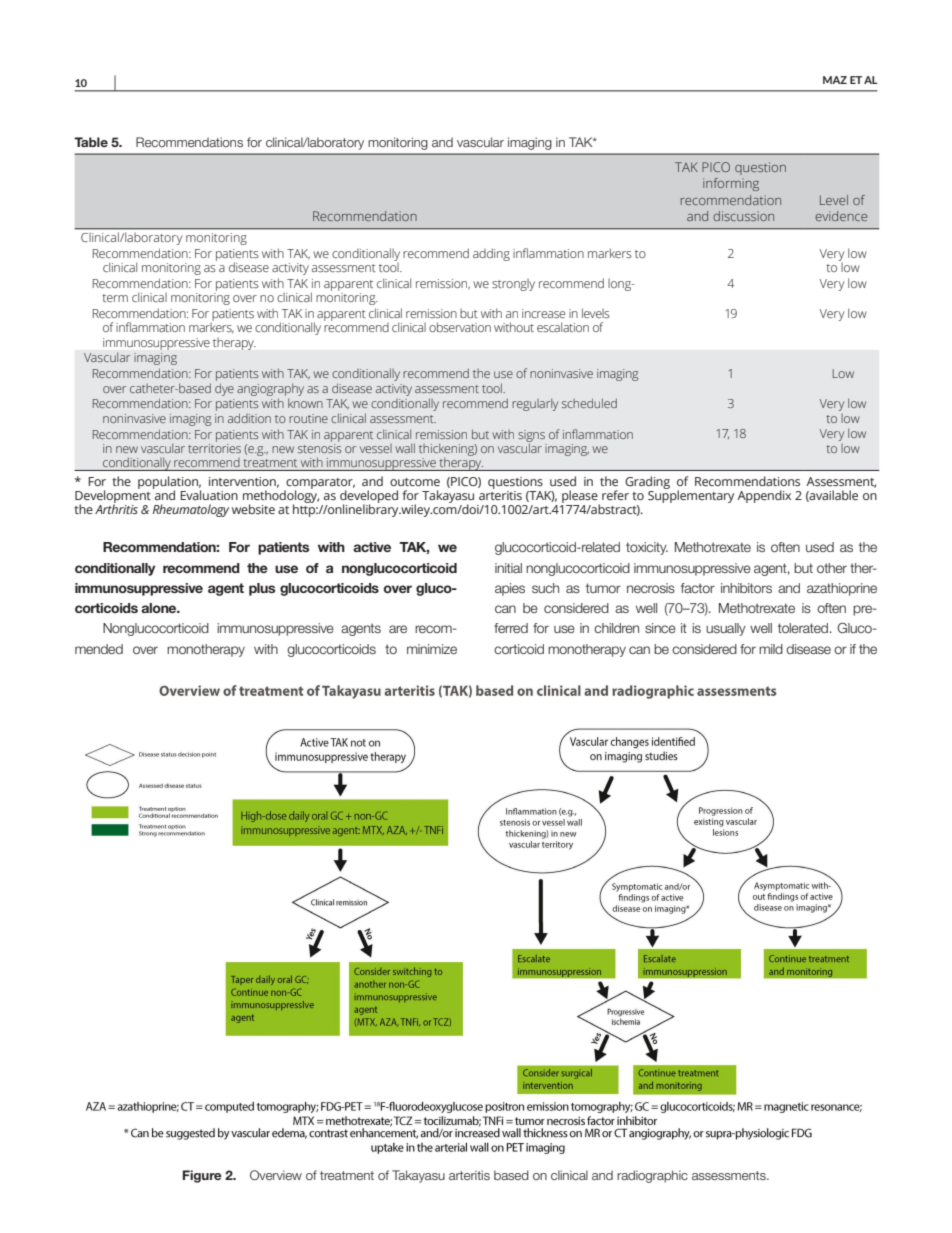 This screenshot has width=952, height=1233. I want to click on radiographic, so click(652, 1176).
